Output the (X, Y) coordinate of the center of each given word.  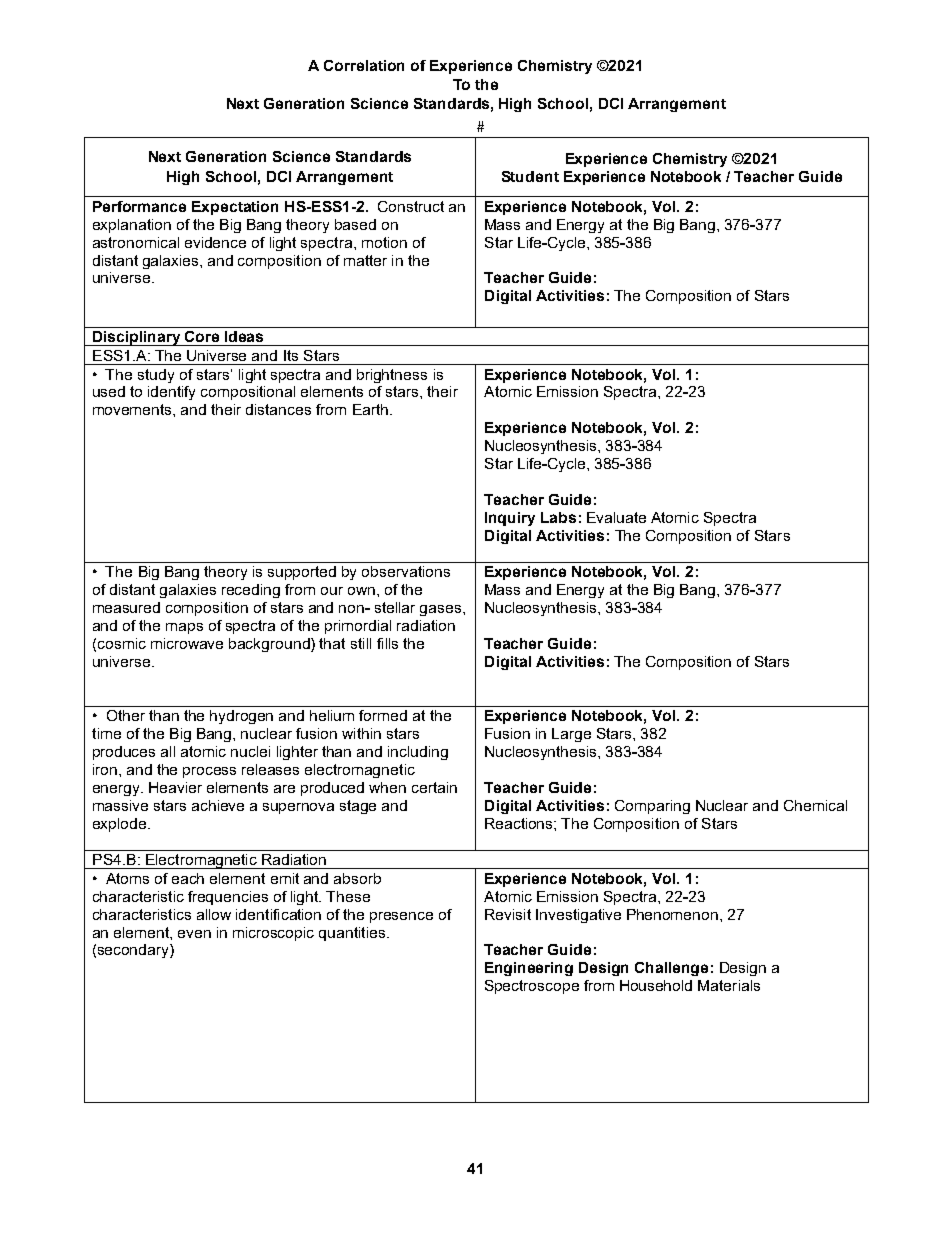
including (418, 753)
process (209, 772)
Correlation (364, 65)
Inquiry (510, 519)
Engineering (529, 969)
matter (365, 260)
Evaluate (616, 517)
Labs (558, 517)
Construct (411, 206)
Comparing (652, 807)
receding (251, 591)
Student (530, 176)
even (194, 934)
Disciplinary (137, 338)
